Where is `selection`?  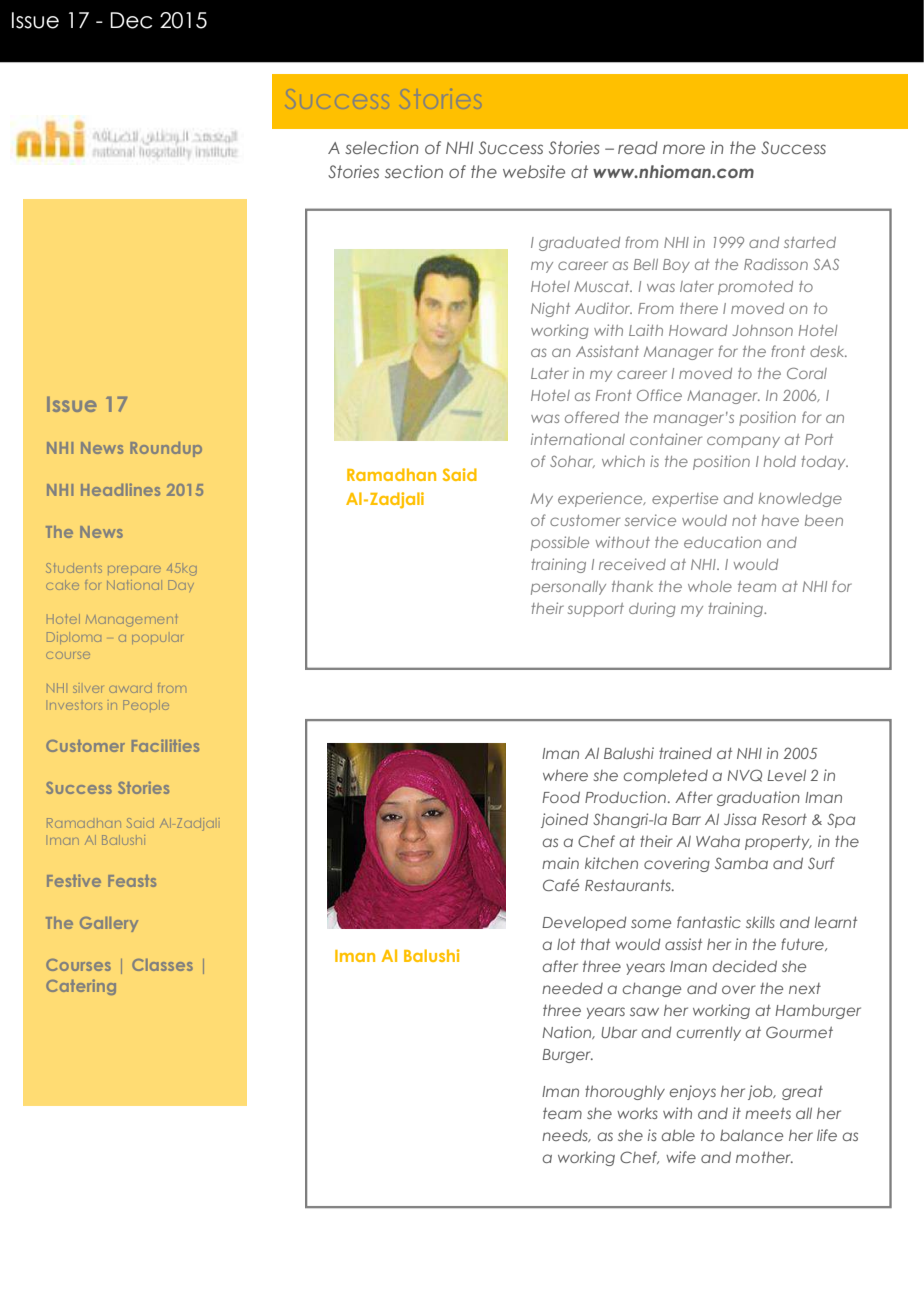 selection is located at coordinates (381, 147).
